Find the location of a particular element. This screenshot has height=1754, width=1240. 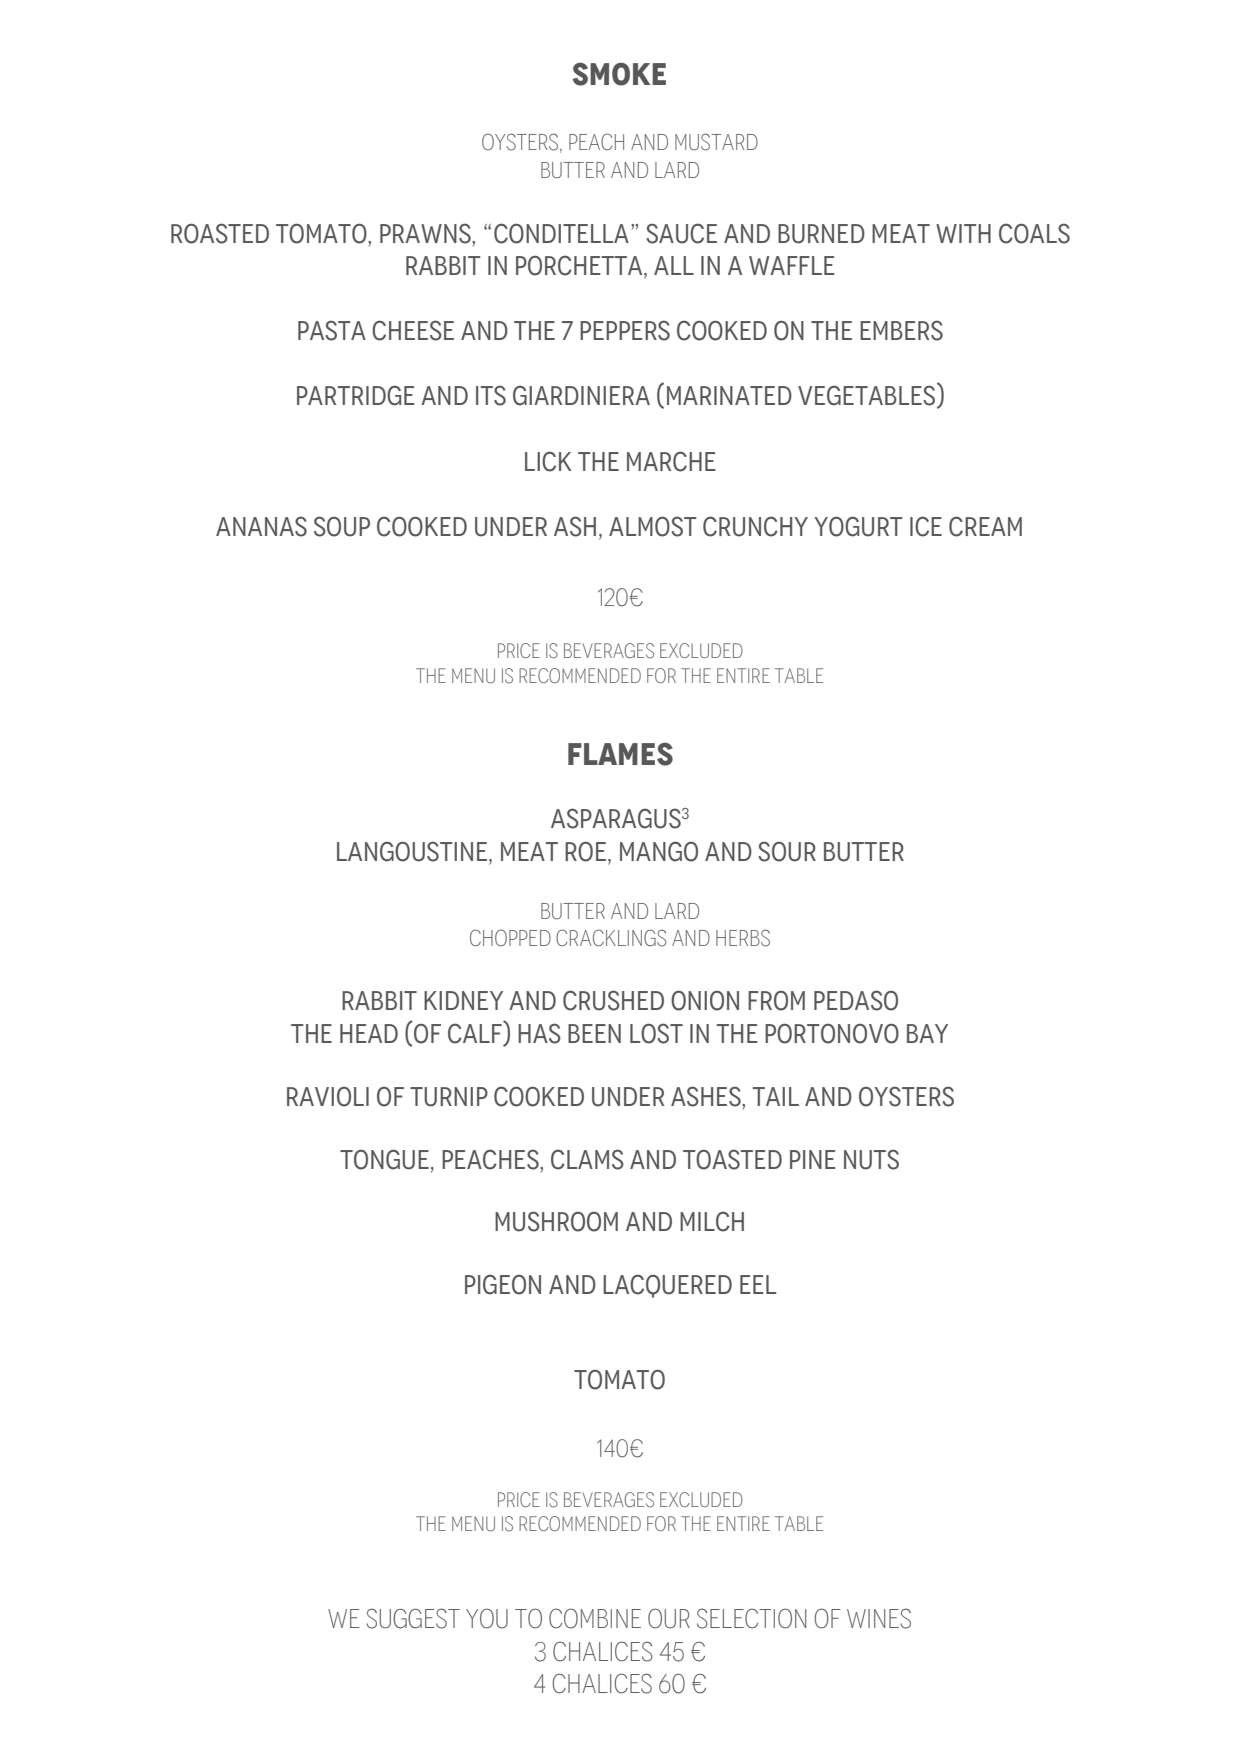

SOUP is located at coordinates (342, 526).
